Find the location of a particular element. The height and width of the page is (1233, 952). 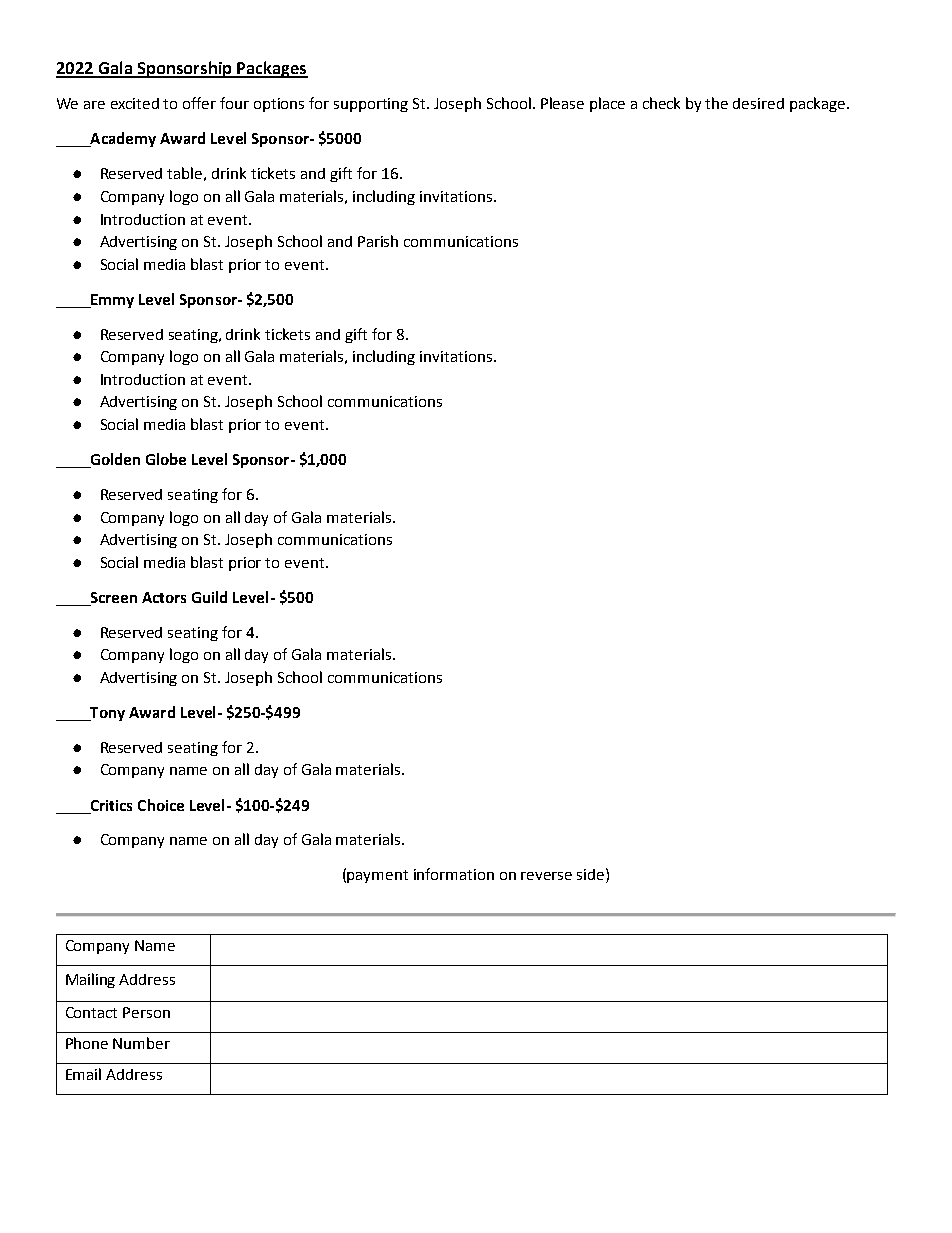

Choice is located at coordinates (161, 805).
